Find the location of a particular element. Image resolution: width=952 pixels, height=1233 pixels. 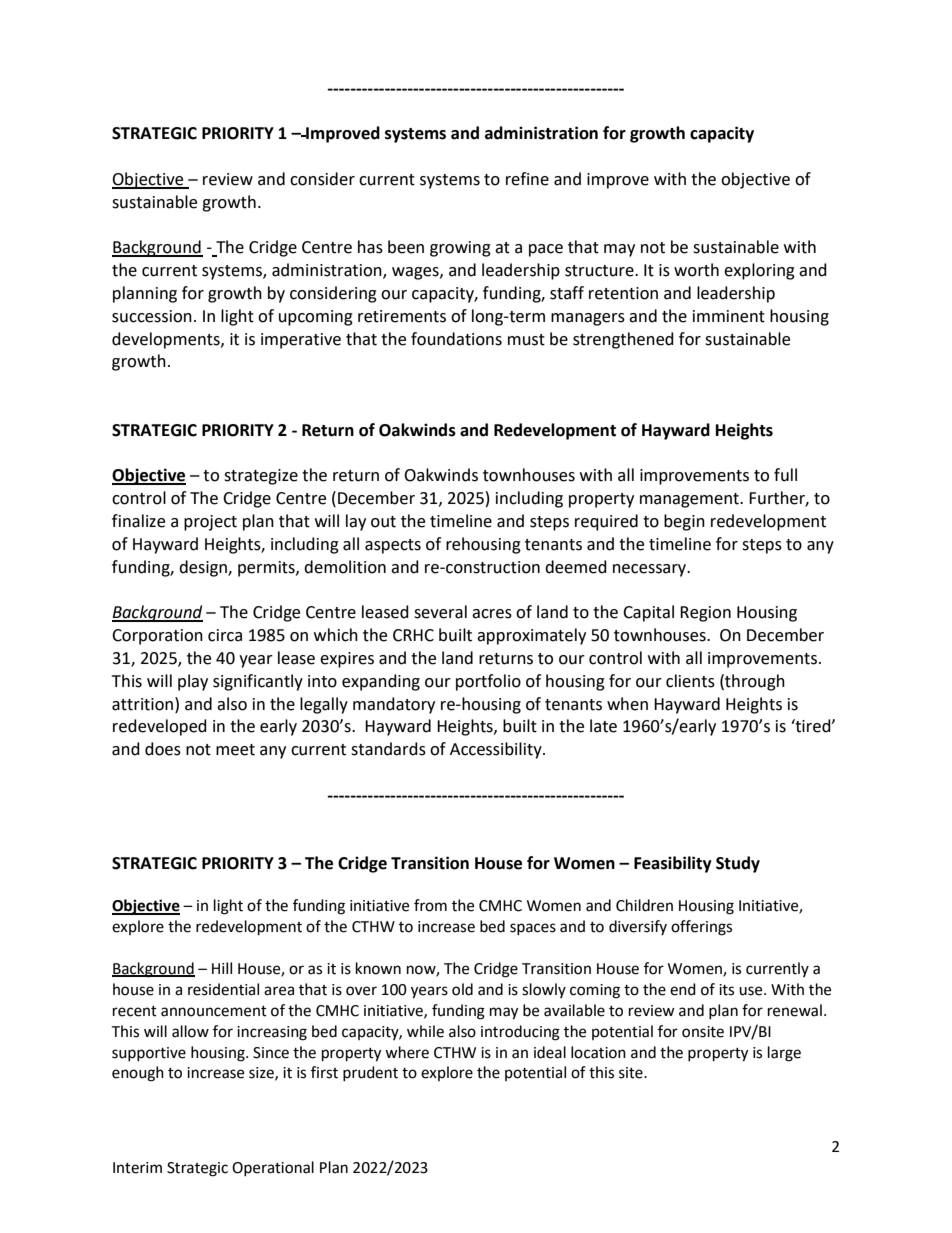

portfolio is located at coordinates (488, 682).
